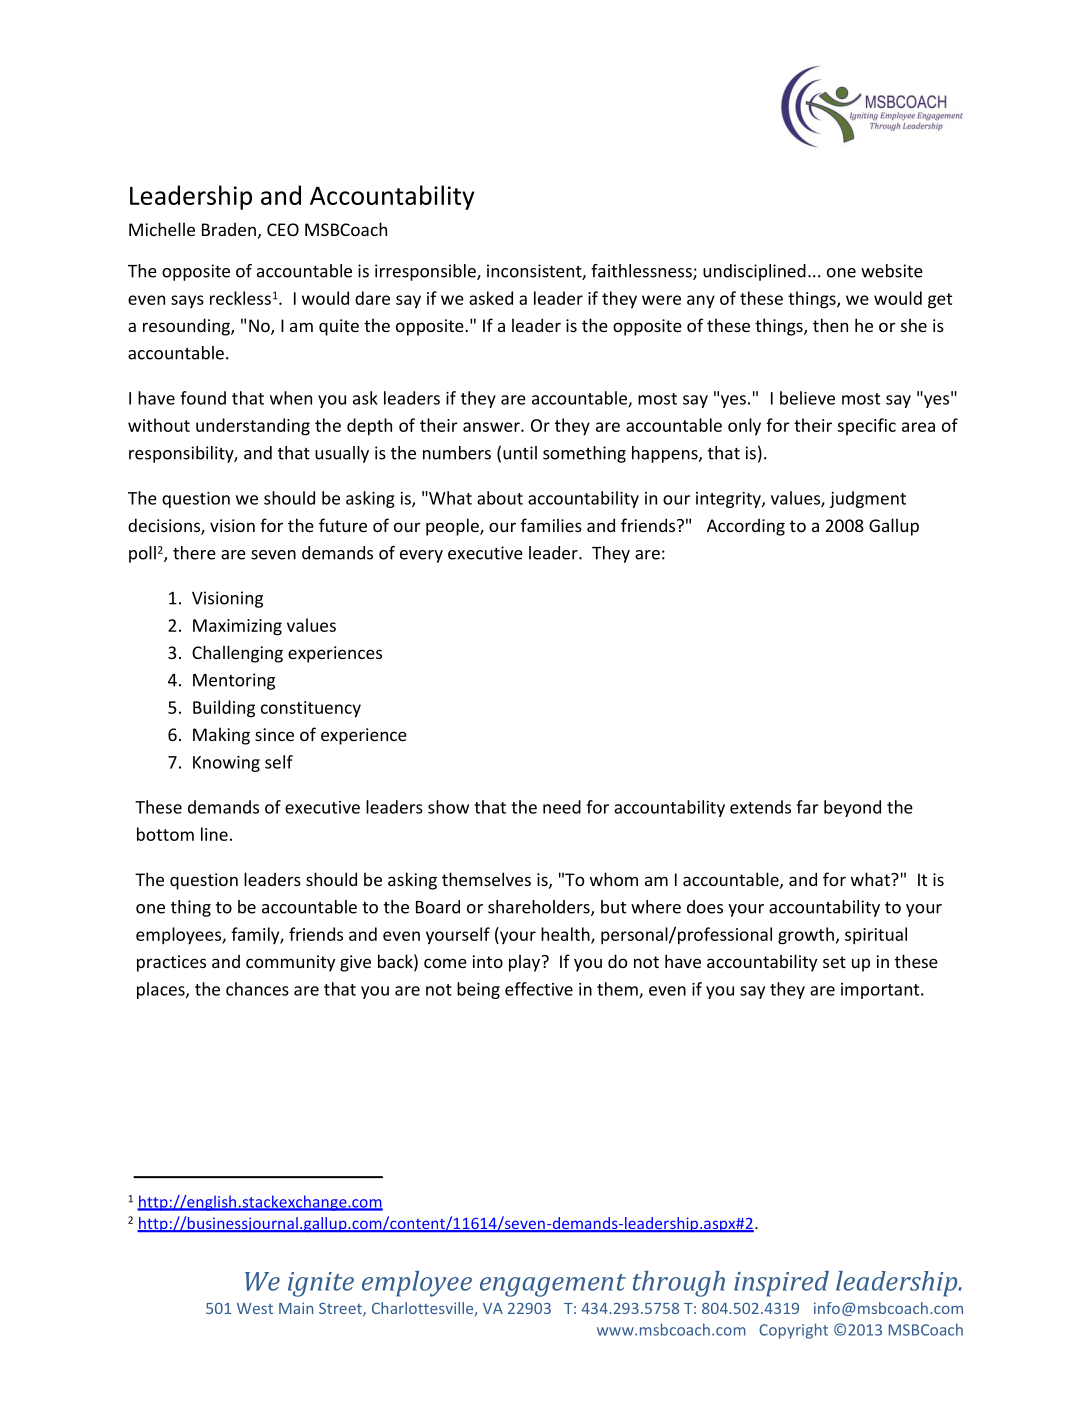  Describe the element at coordinates (553, 1285) in the screenshot. I see `engagement` at that location.
